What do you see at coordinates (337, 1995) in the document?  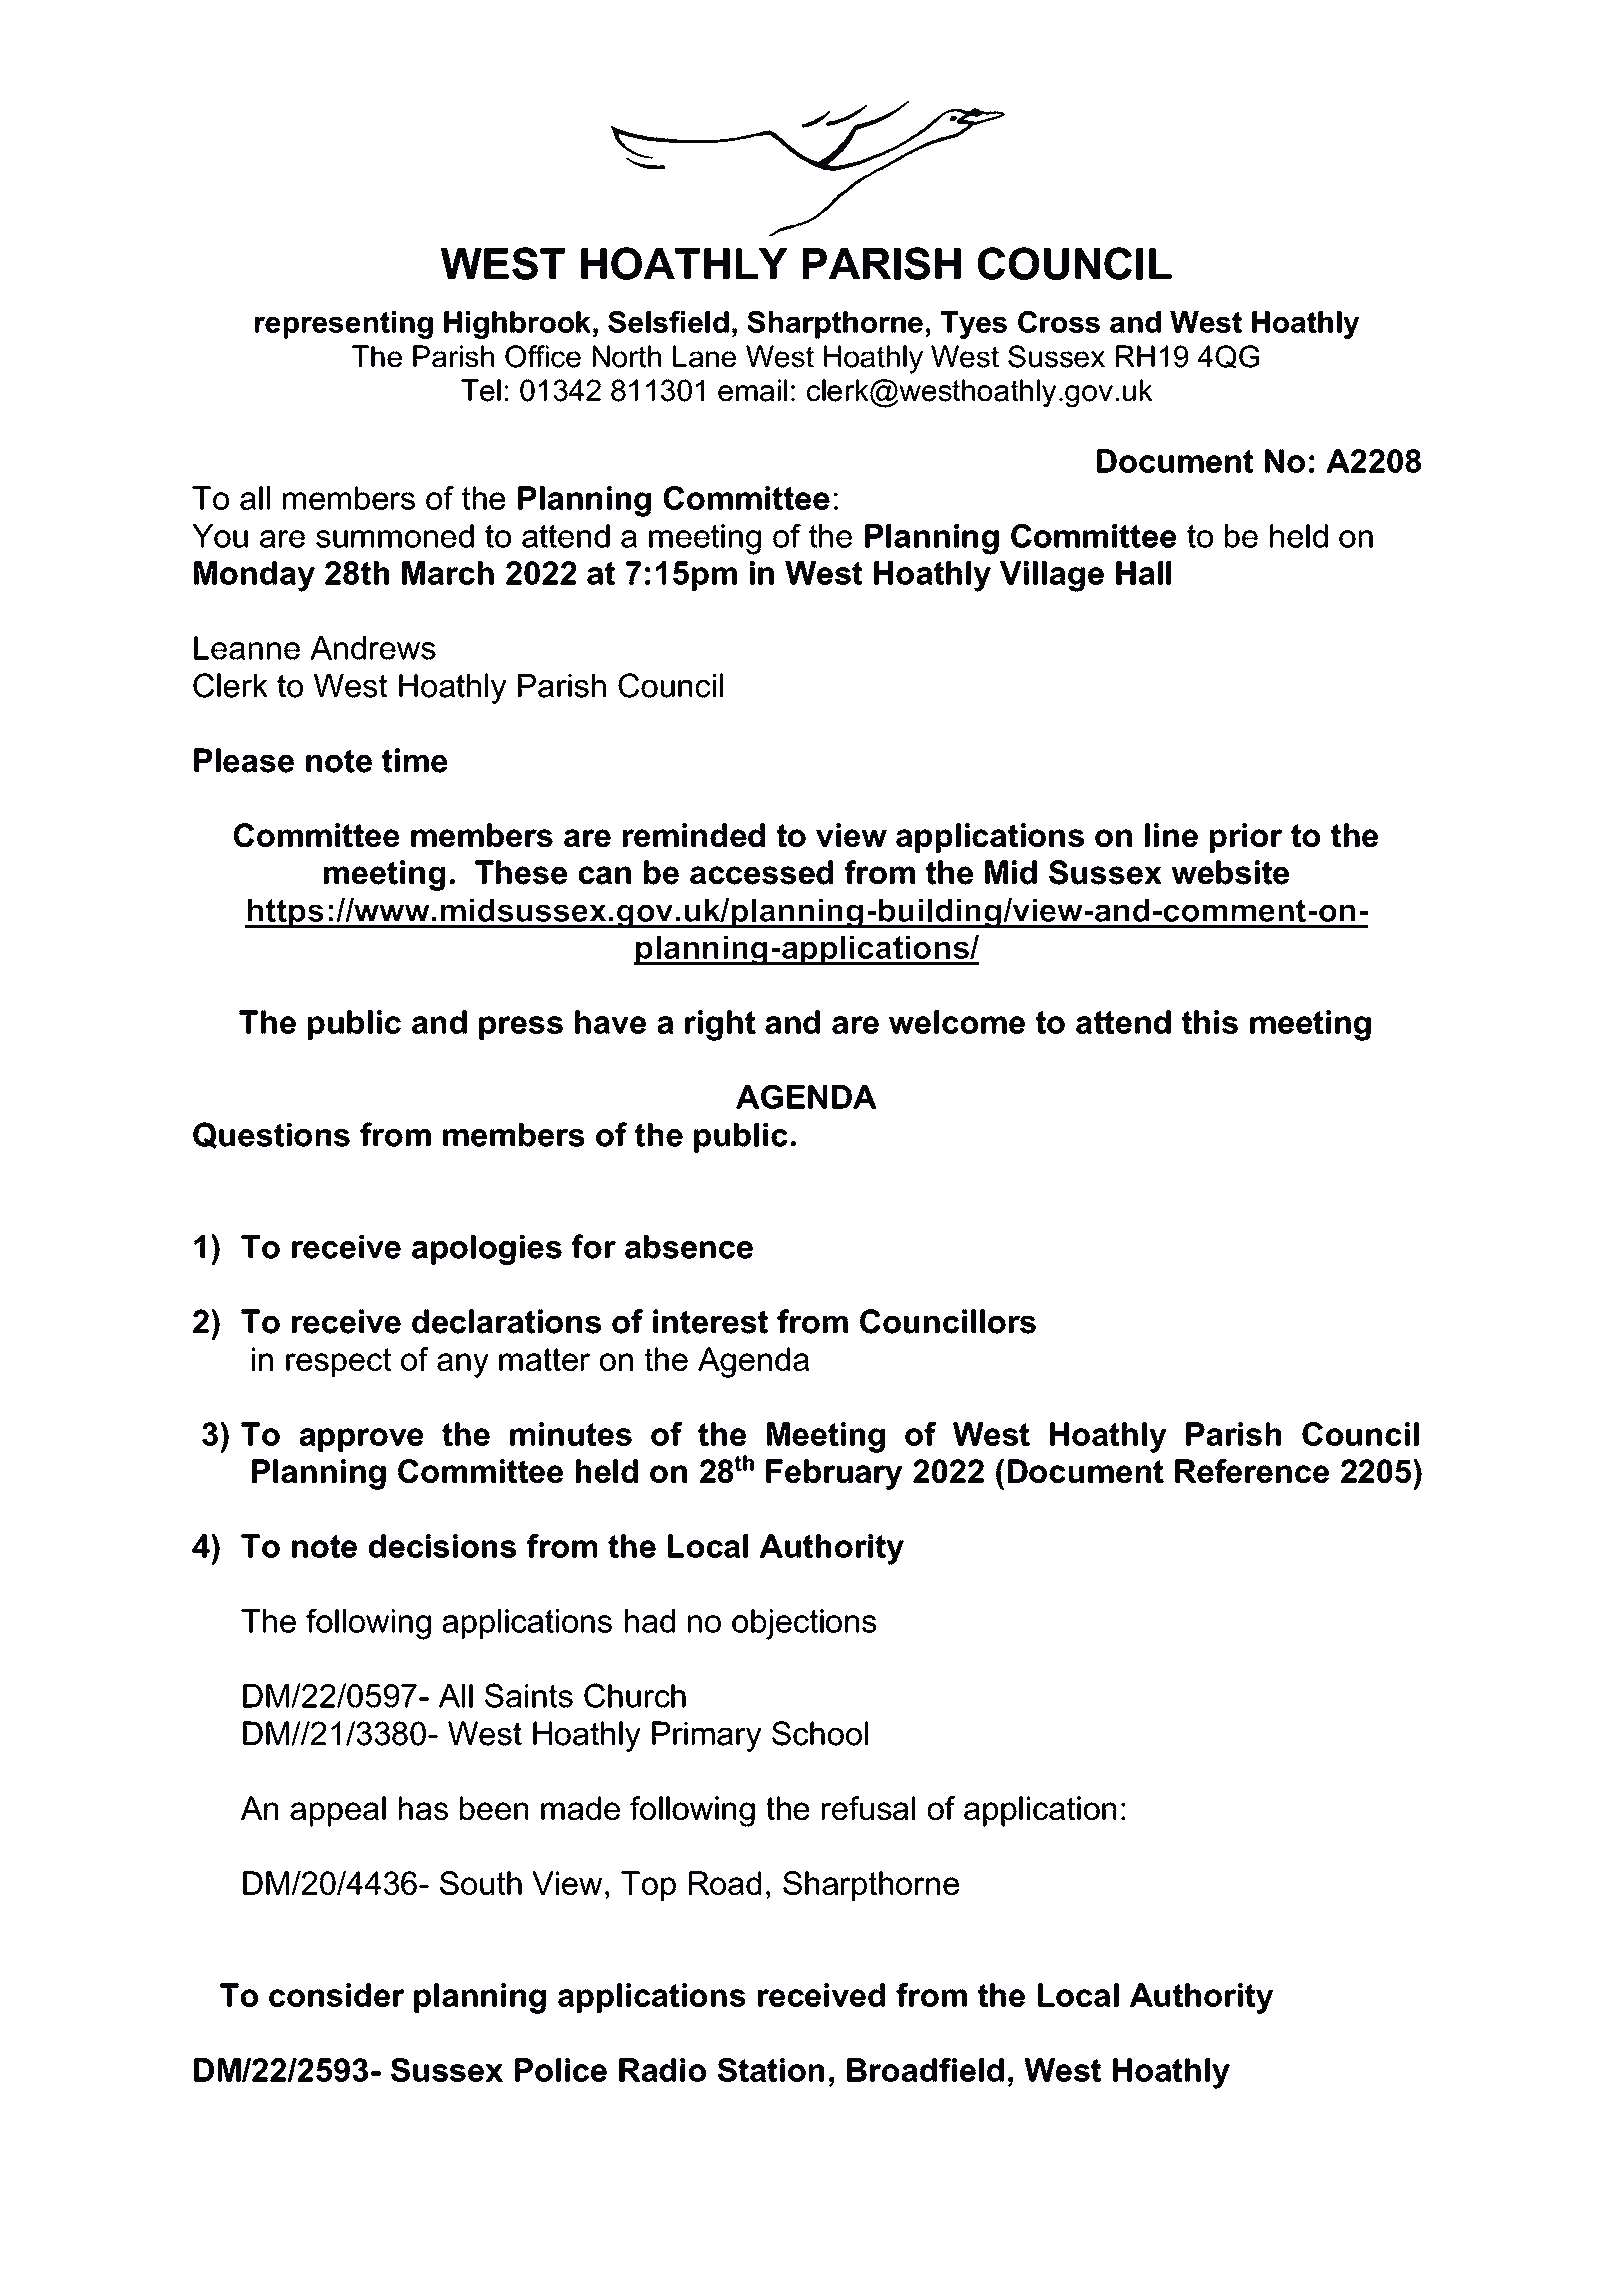 I see `consider` at bounding box center [337, 1995].
